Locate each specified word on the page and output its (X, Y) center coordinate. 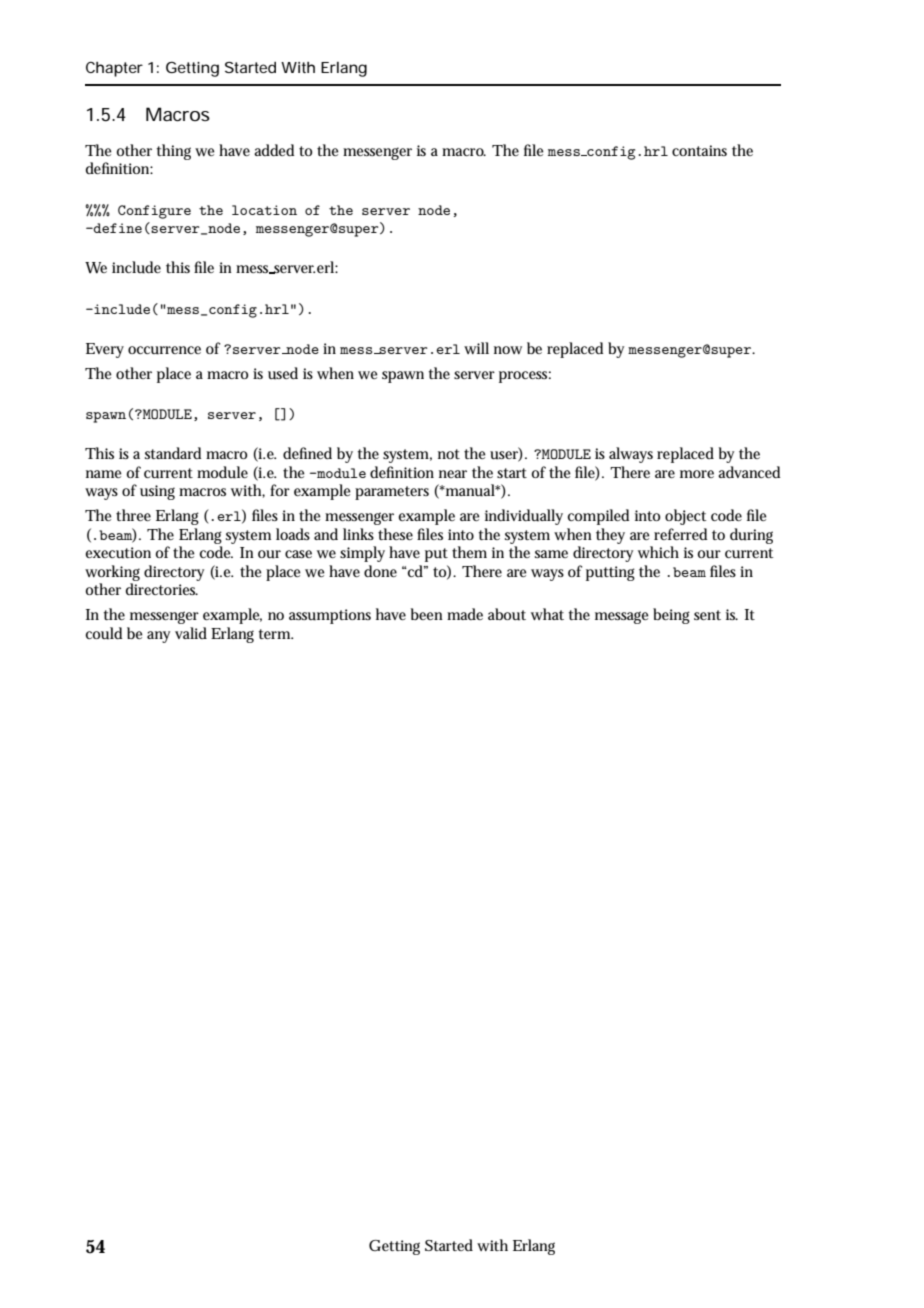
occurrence (164, 350)
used (283, 373)
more (697, 474)
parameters (392, 493)
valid (191, 633)
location (264, 210)
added (274, 150)
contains (699, 150)
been (427, 614)
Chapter (114, 69)
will (476, 348)
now (508, 350)
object (685, 517)
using (157, 492)
